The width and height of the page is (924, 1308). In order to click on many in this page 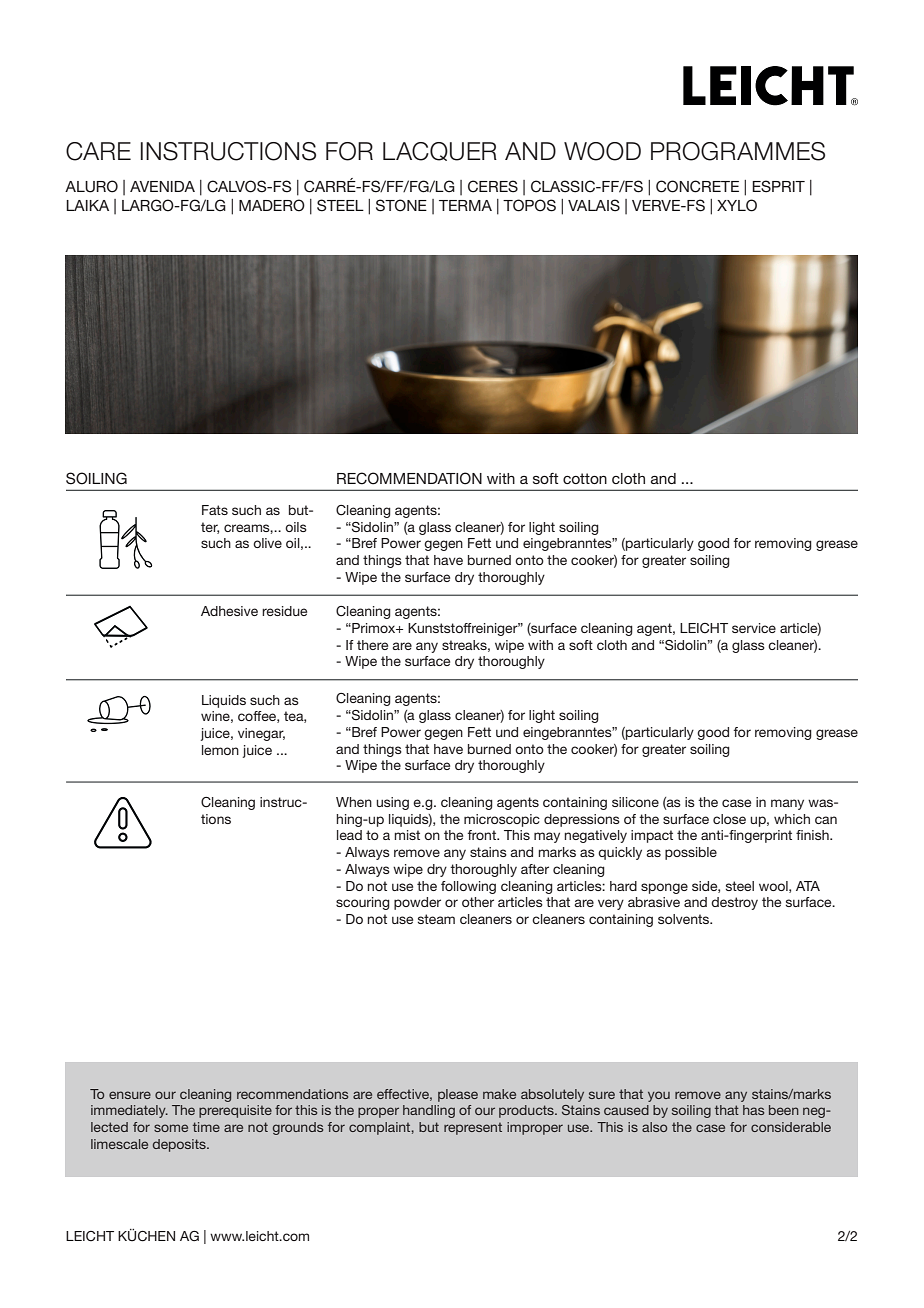, I will do `click(787, 804)`.
